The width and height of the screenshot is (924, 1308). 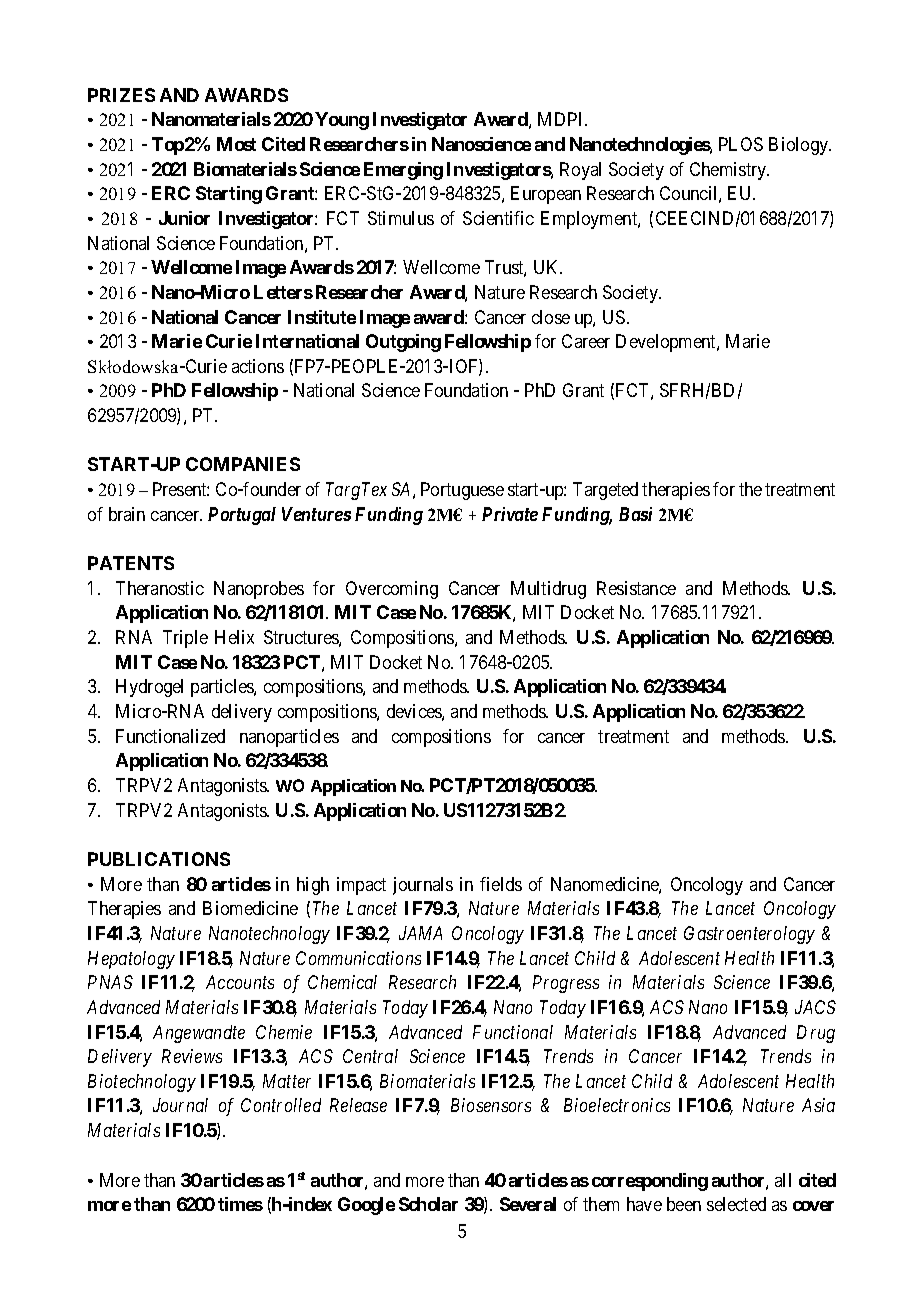 What do you see at coordinates (736, 1204) in the screenshot?
I see `selected` at bounding box center [736, 1204].
